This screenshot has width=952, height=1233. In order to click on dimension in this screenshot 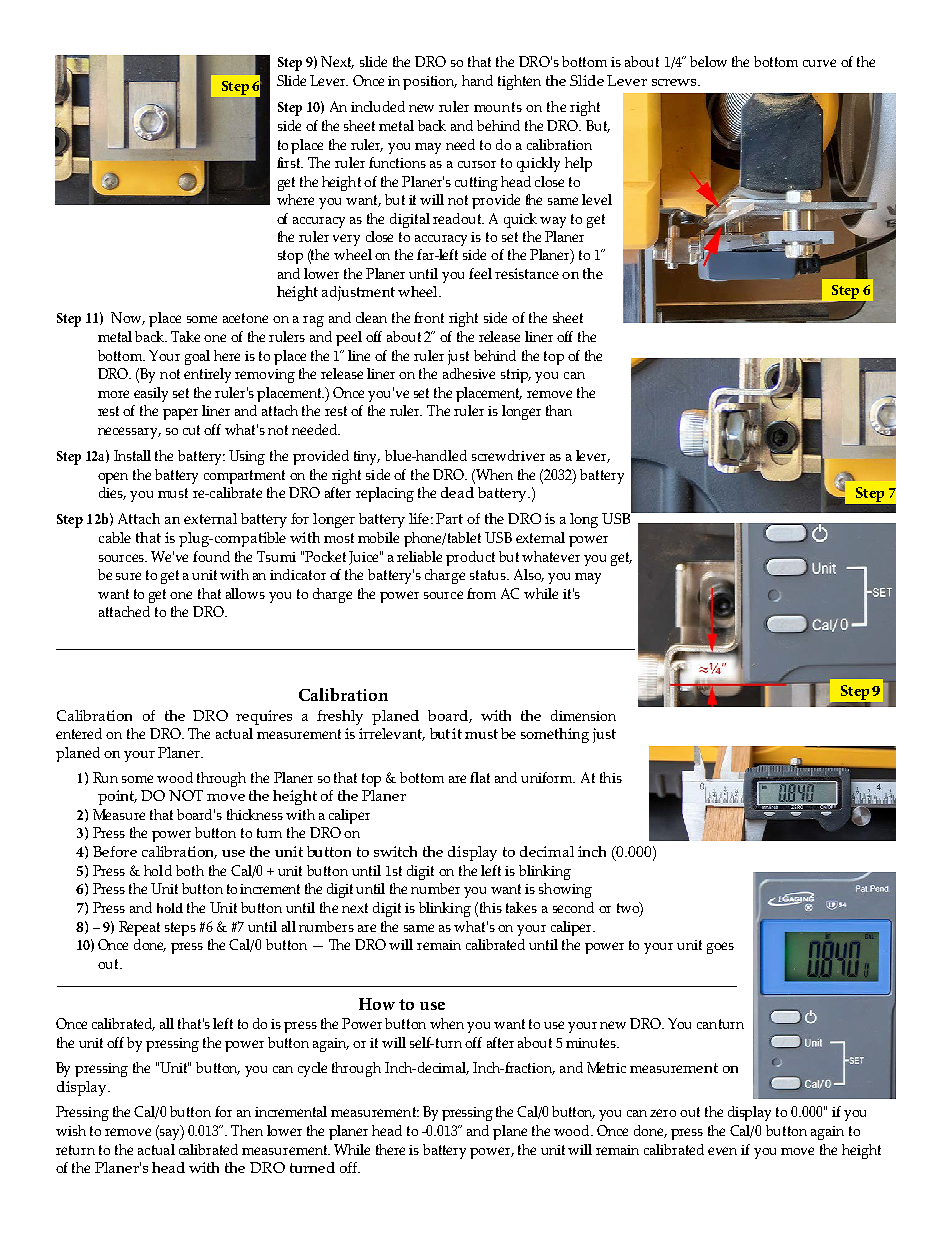, I will do `click(583, 715)`.
